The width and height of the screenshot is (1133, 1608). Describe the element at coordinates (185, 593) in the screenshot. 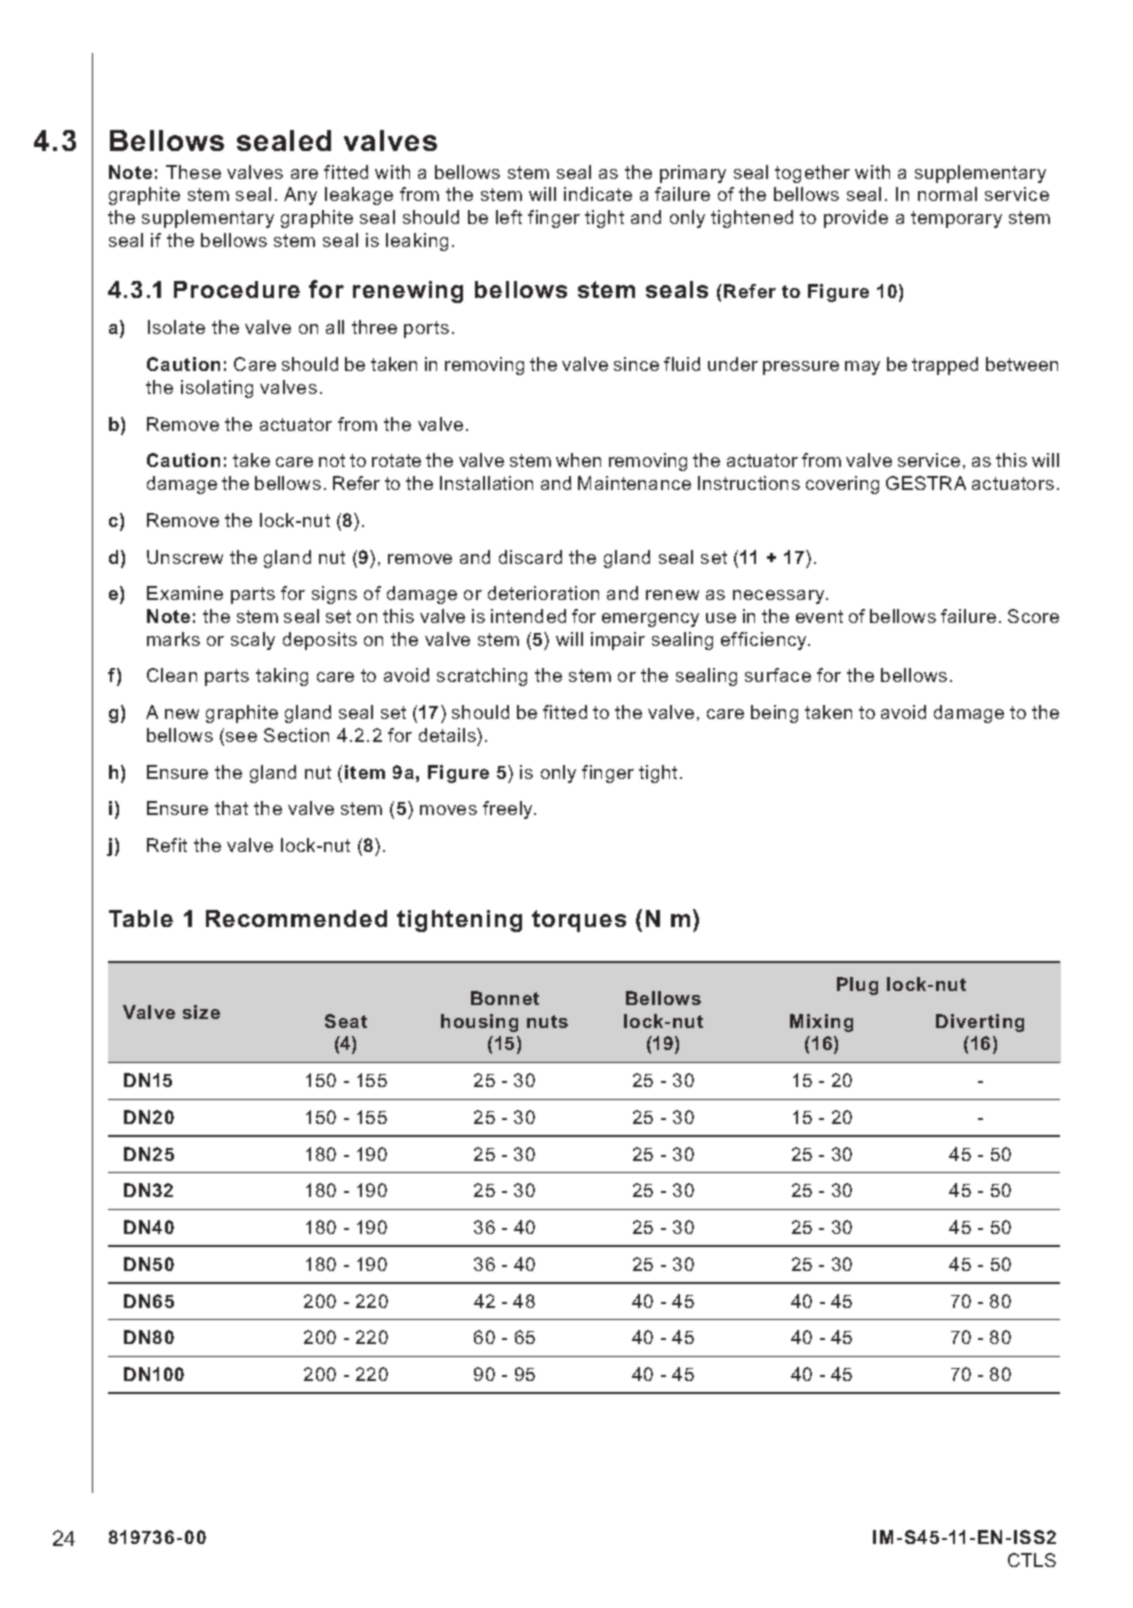

I see `Examine` at that location.
